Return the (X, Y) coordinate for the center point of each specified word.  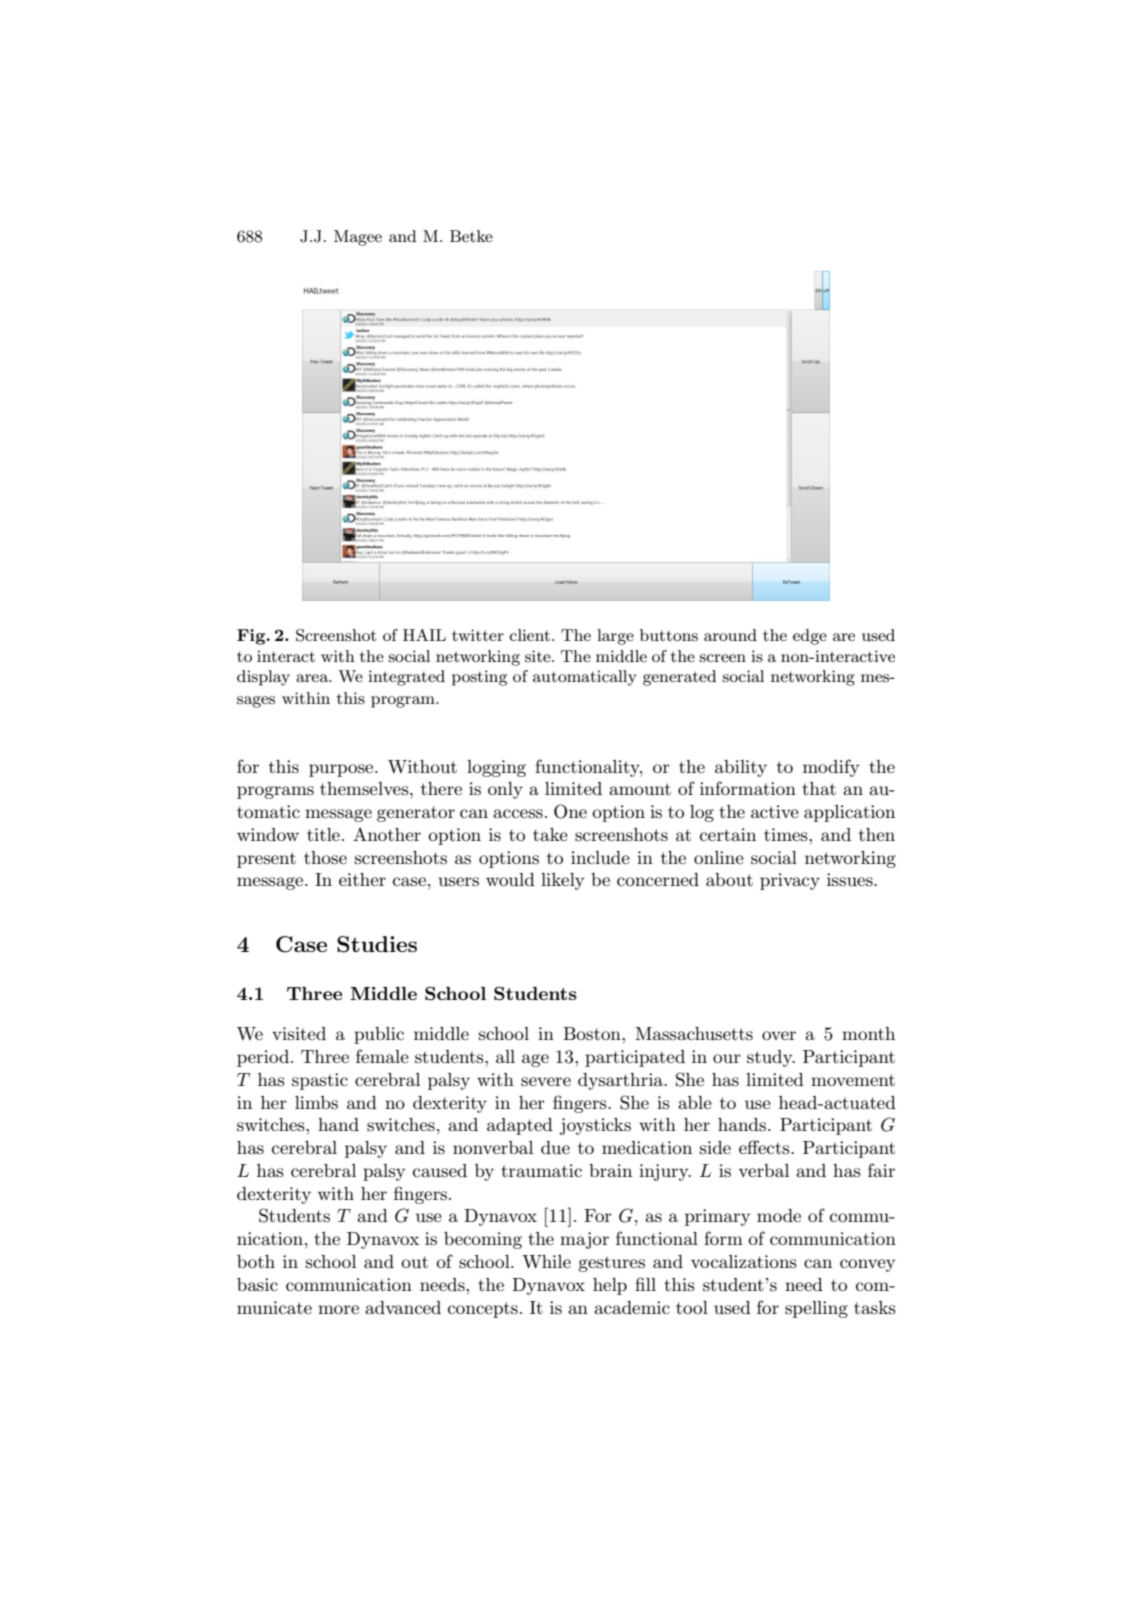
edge (810, 637)
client (530, 635)
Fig (252, 637)
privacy (790, 881)
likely (562, 881)
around (730, 635)
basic (257, 1285)
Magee (358, 238)
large (615, 637)
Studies (377, 944)
